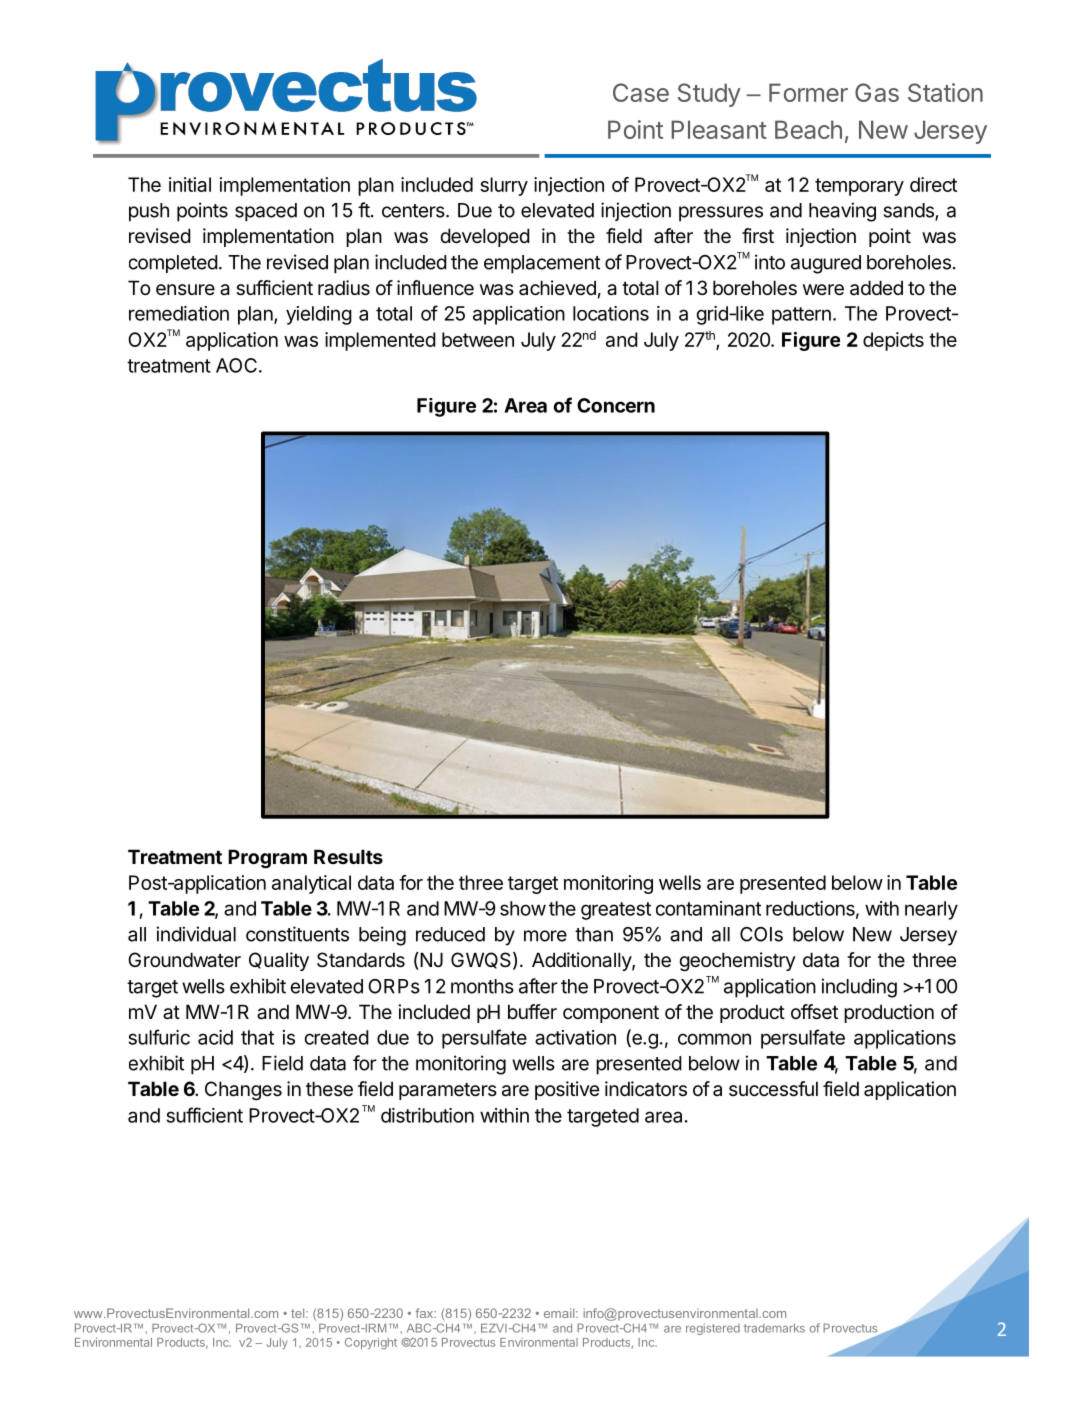  Describe the element at coordinates (773, 1089) in the document. I see `successful` at that location.
